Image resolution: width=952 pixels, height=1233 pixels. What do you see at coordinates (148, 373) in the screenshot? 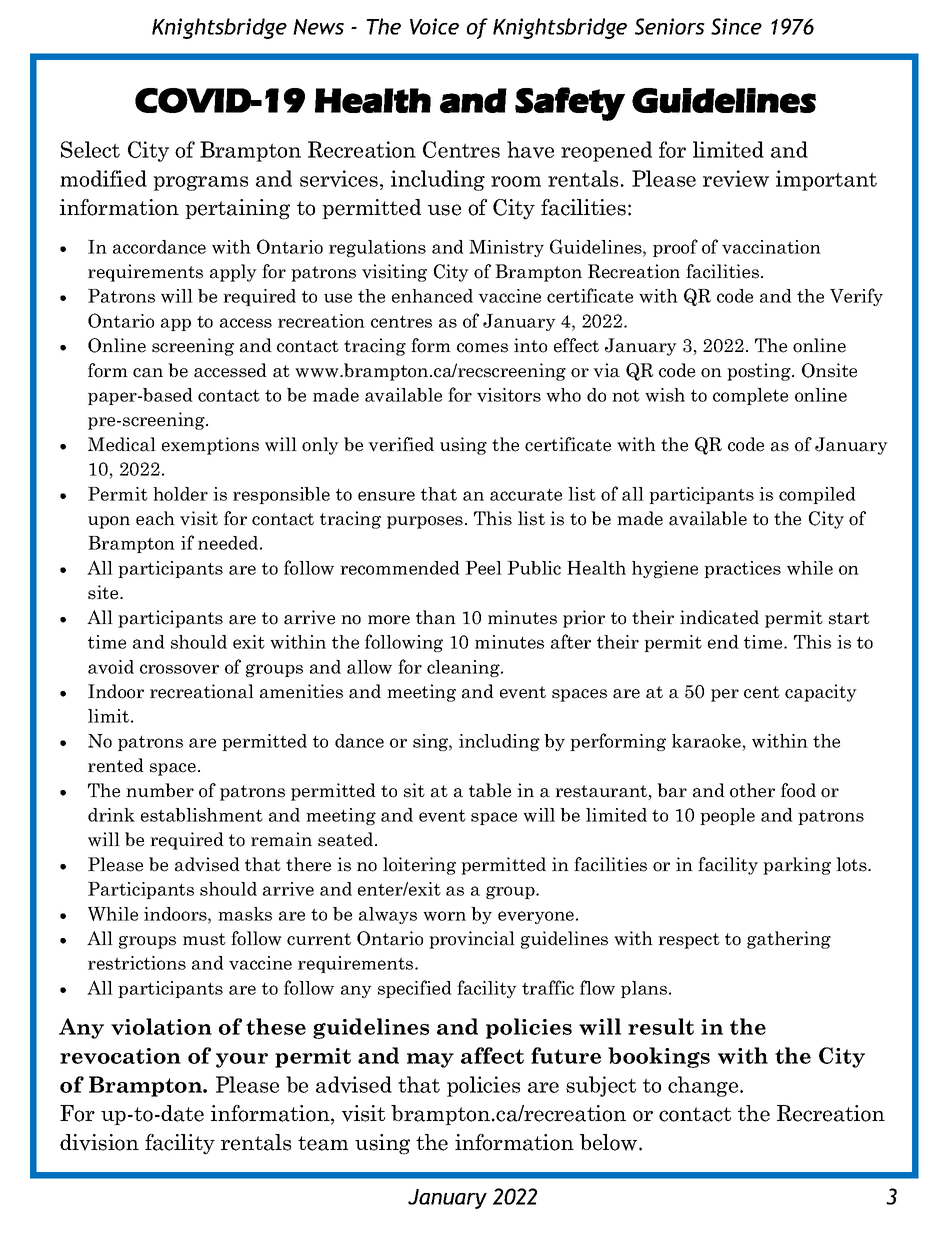
I see `can` at bounding box center [148, 373].
